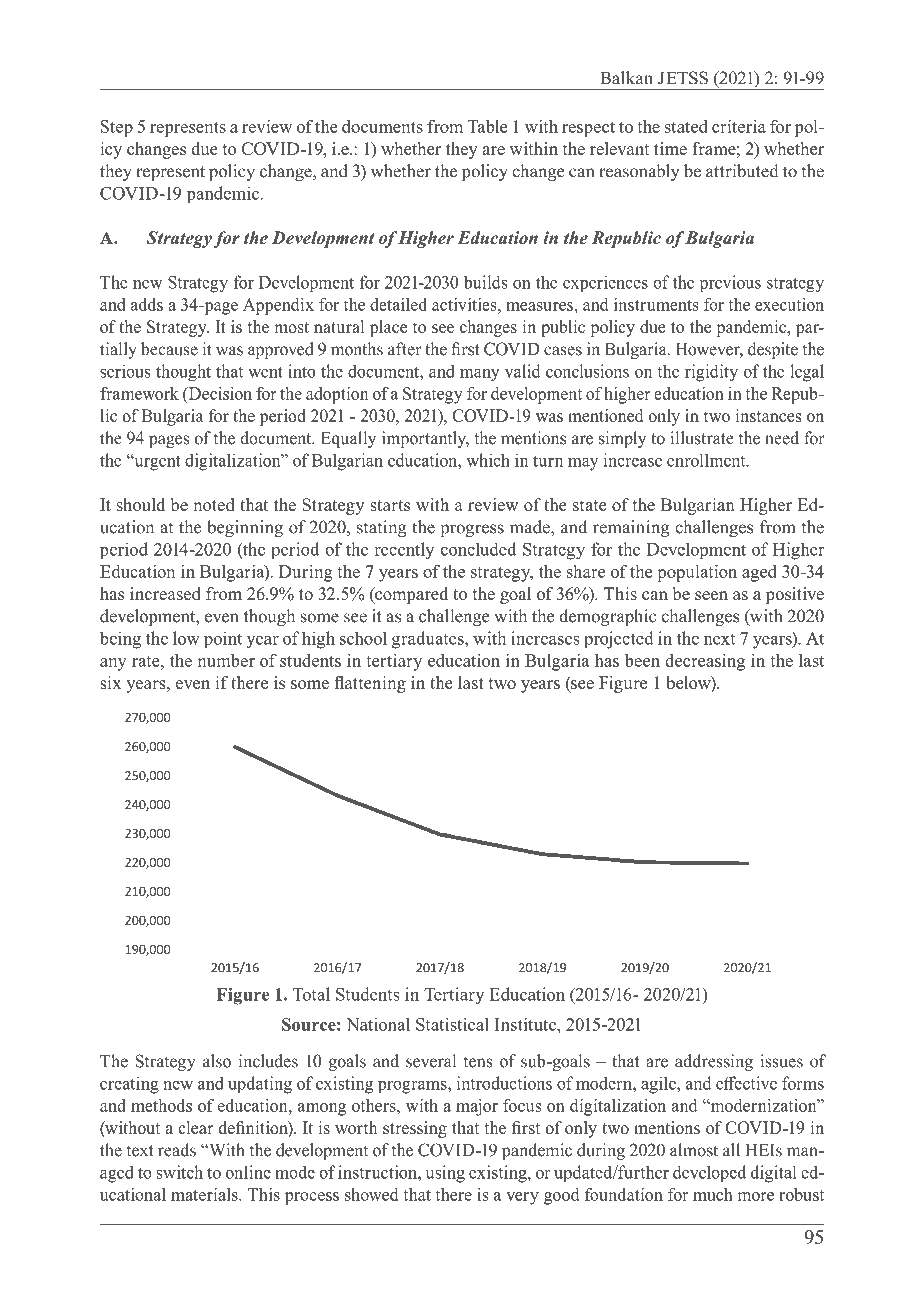 The width and height of the screenshot is (924, 1314). I want to click on Table, so click(487, 126).
